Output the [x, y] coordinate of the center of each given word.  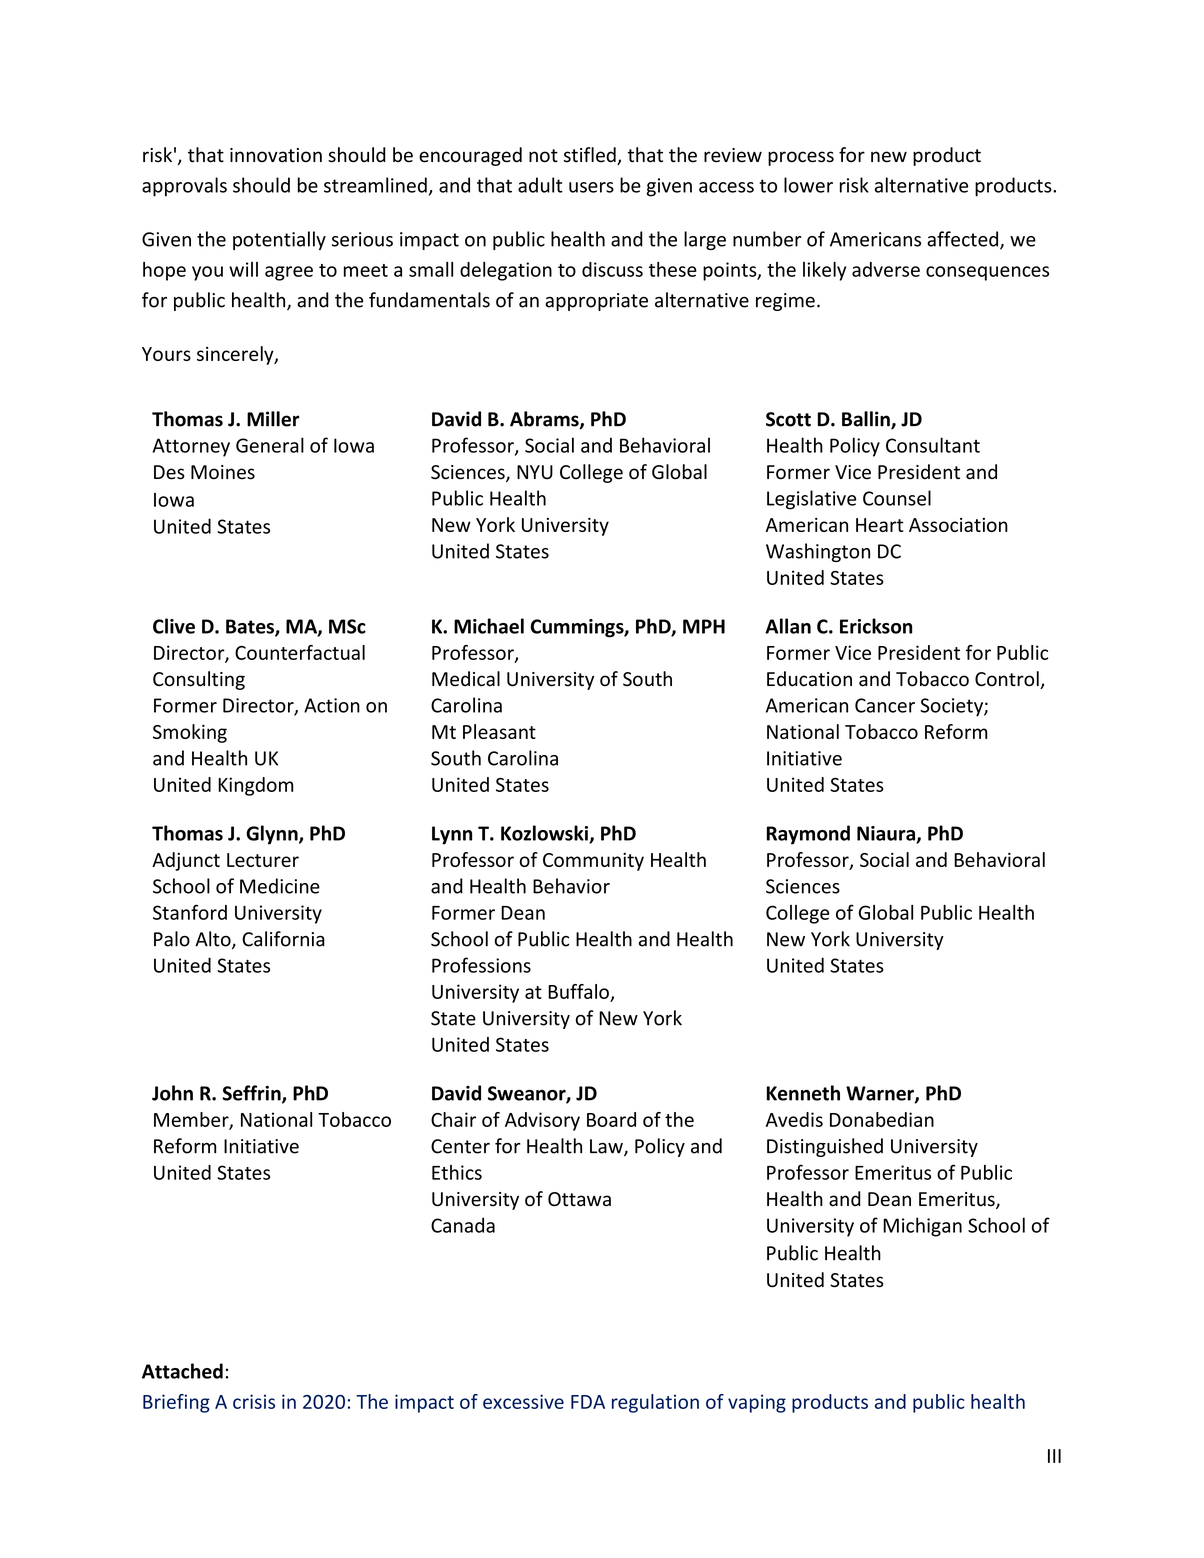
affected [964, 240]
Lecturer [263, 860]
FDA [588, 1402]
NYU [535, 472]
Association [958, 525]
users [591, 187]
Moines [223, 472]
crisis [254, 1401]
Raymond [808, 835]
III [1054, 1456]
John [172, 1093]
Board [611, 1119]
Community [593, 862]
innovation [276, 155]
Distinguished [825, 1147]
